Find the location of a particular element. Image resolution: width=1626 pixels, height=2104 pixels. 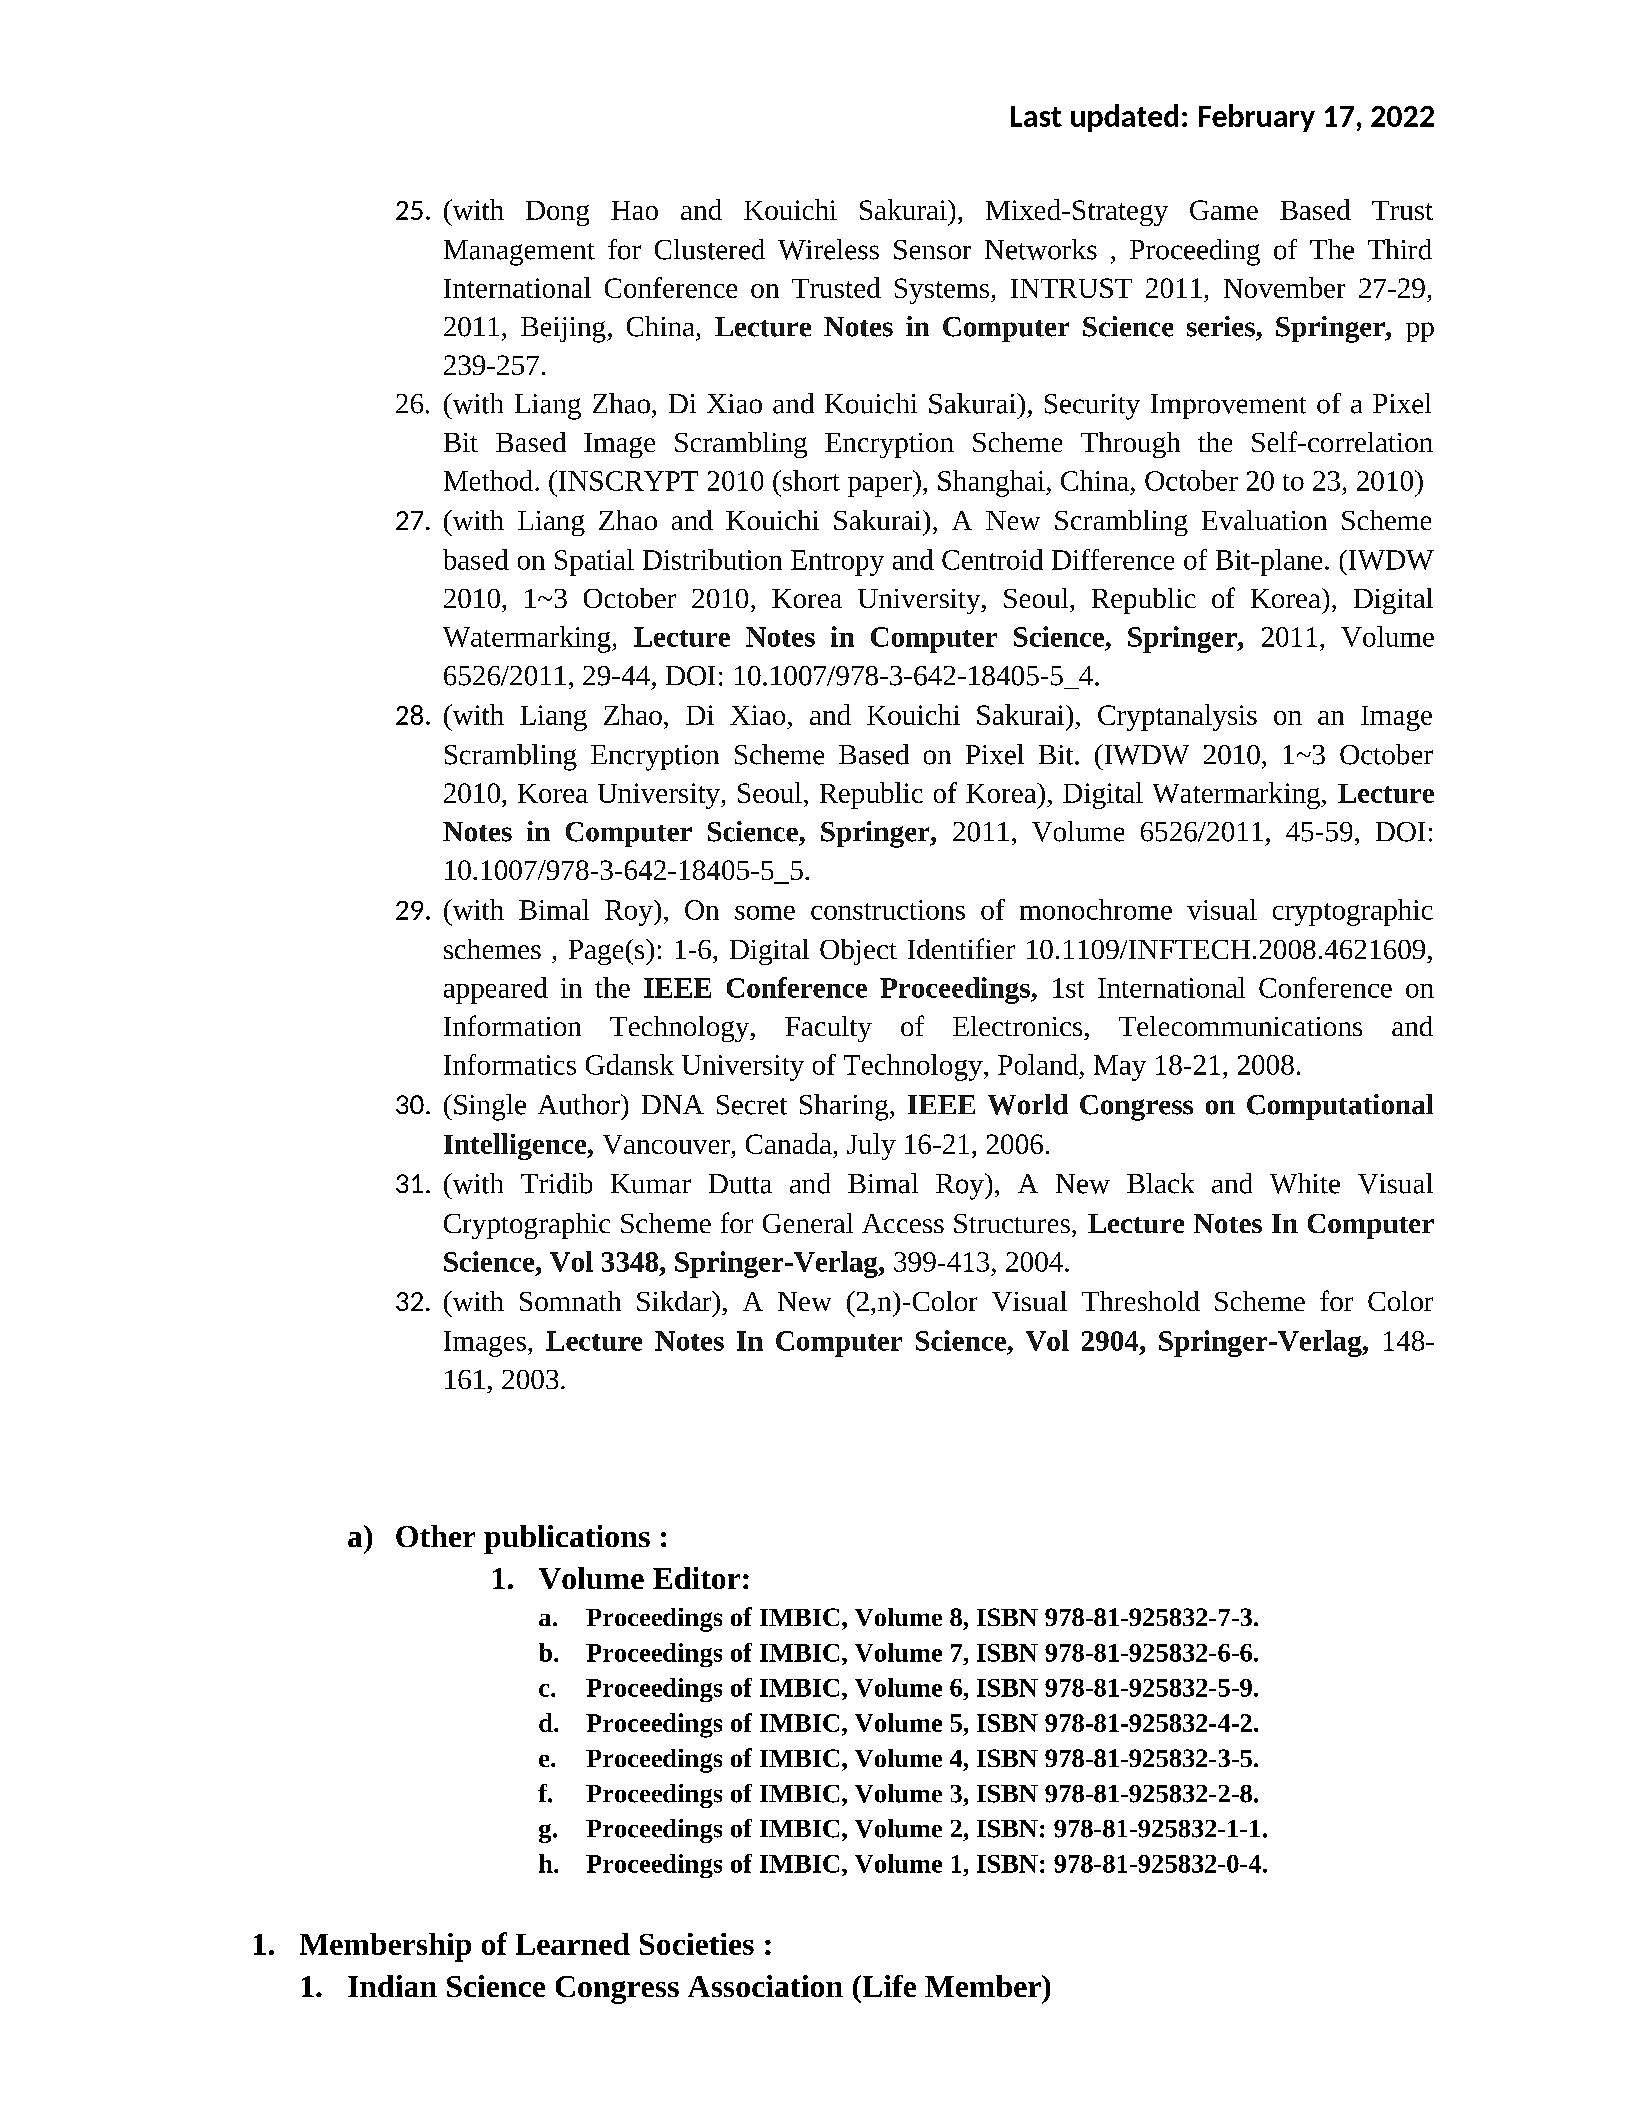

Informatics is located at coordinates (510, 1064).
